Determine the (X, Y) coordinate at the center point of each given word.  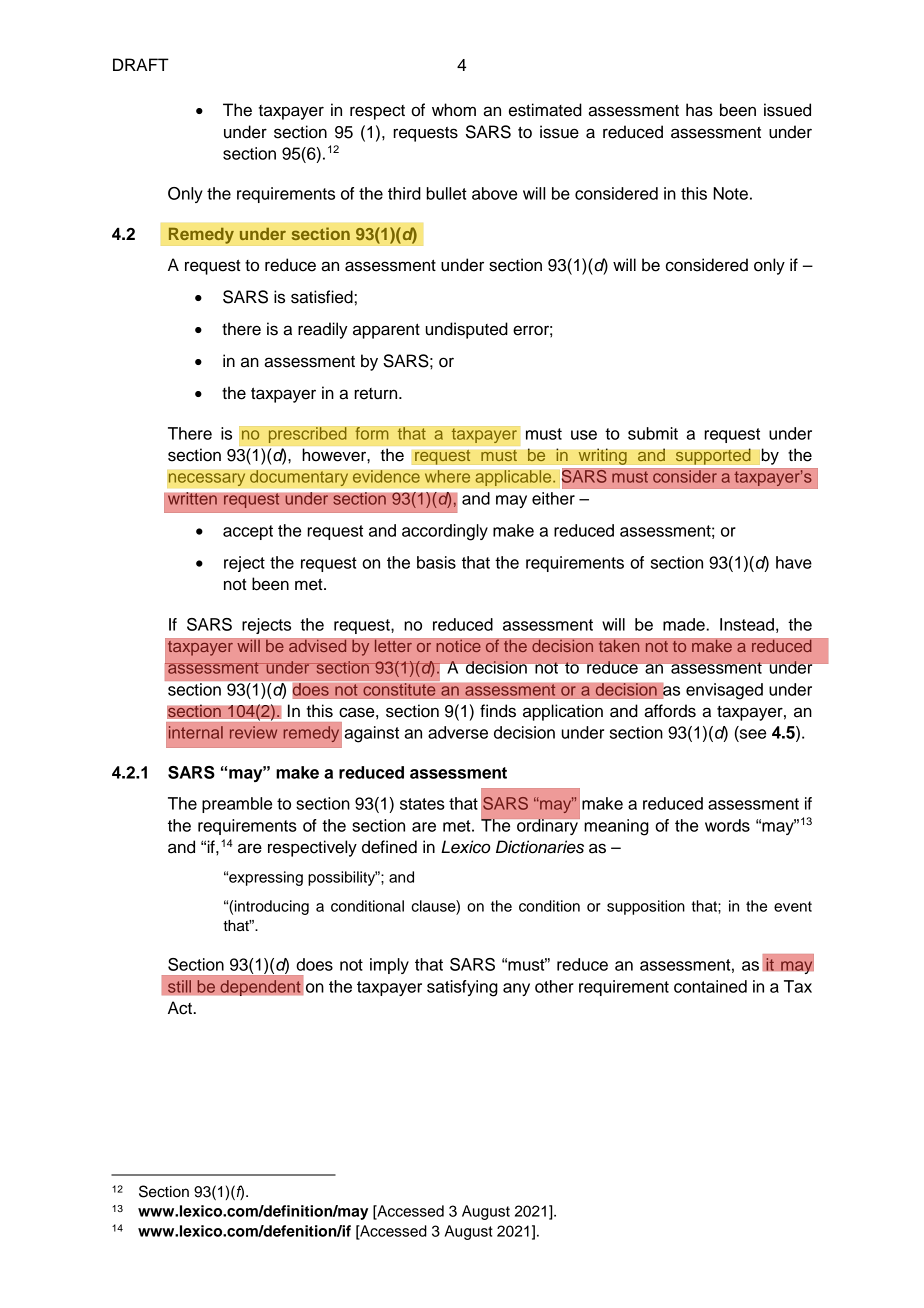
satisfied (322, 297)
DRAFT (141, 64)
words (727, 825)
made (685, 624)
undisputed (467, 330)
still (179, 986)
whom (454, 110)
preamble (237, 805)
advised (318, 646)
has (699, 110)
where (447, 476)
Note (730, 193)
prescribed (307, 435)
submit (653, 433)
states (422, 804)
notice (458, 646)
